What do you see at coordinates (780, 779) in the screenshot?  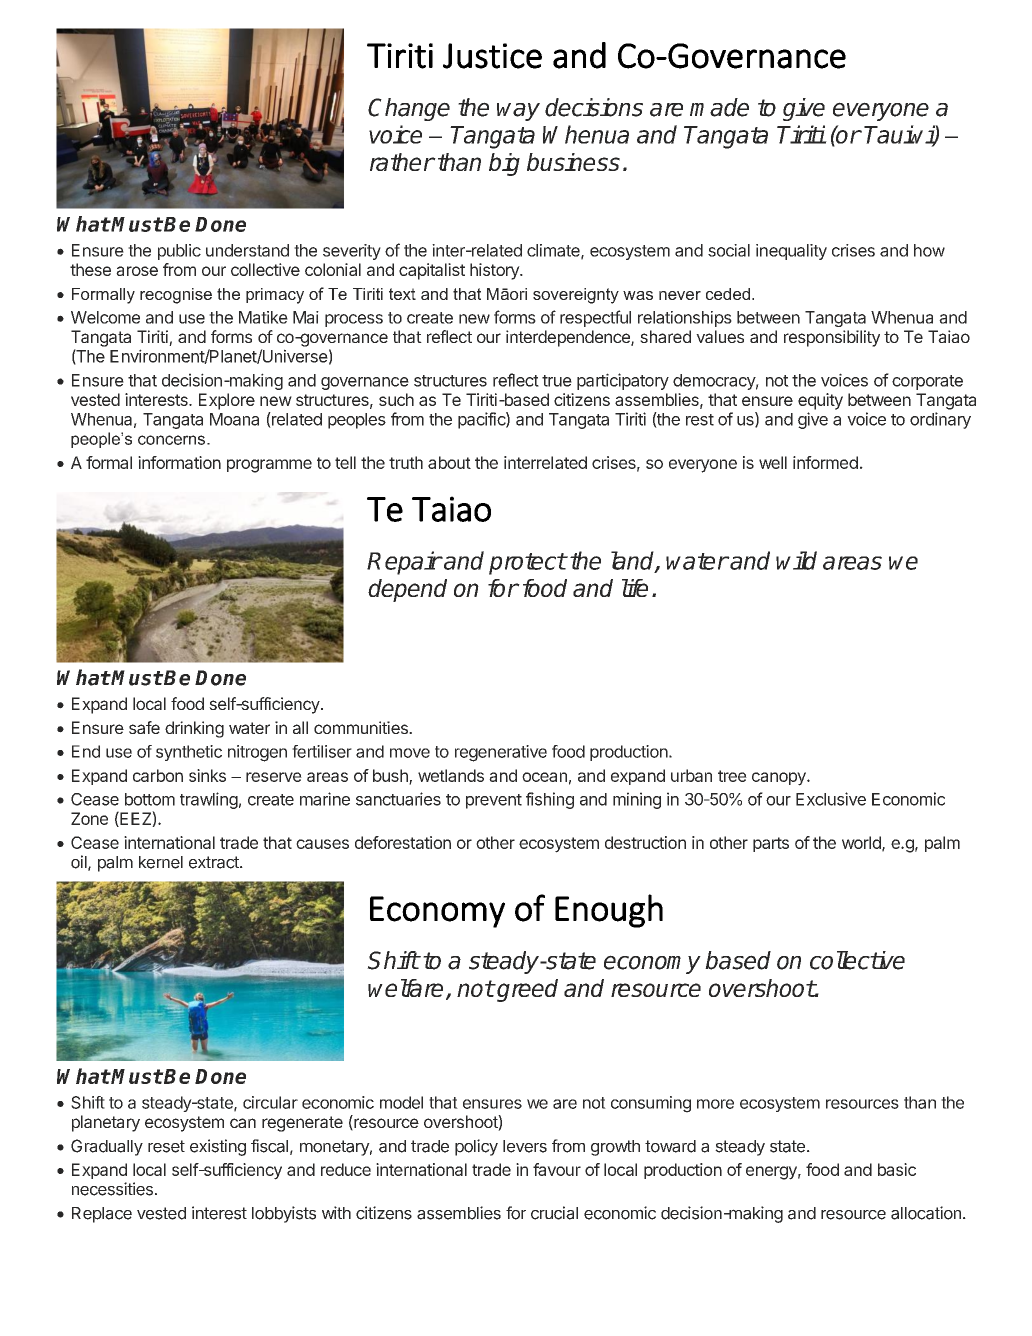 I see `canopy` at bounding box center [780, 779].
